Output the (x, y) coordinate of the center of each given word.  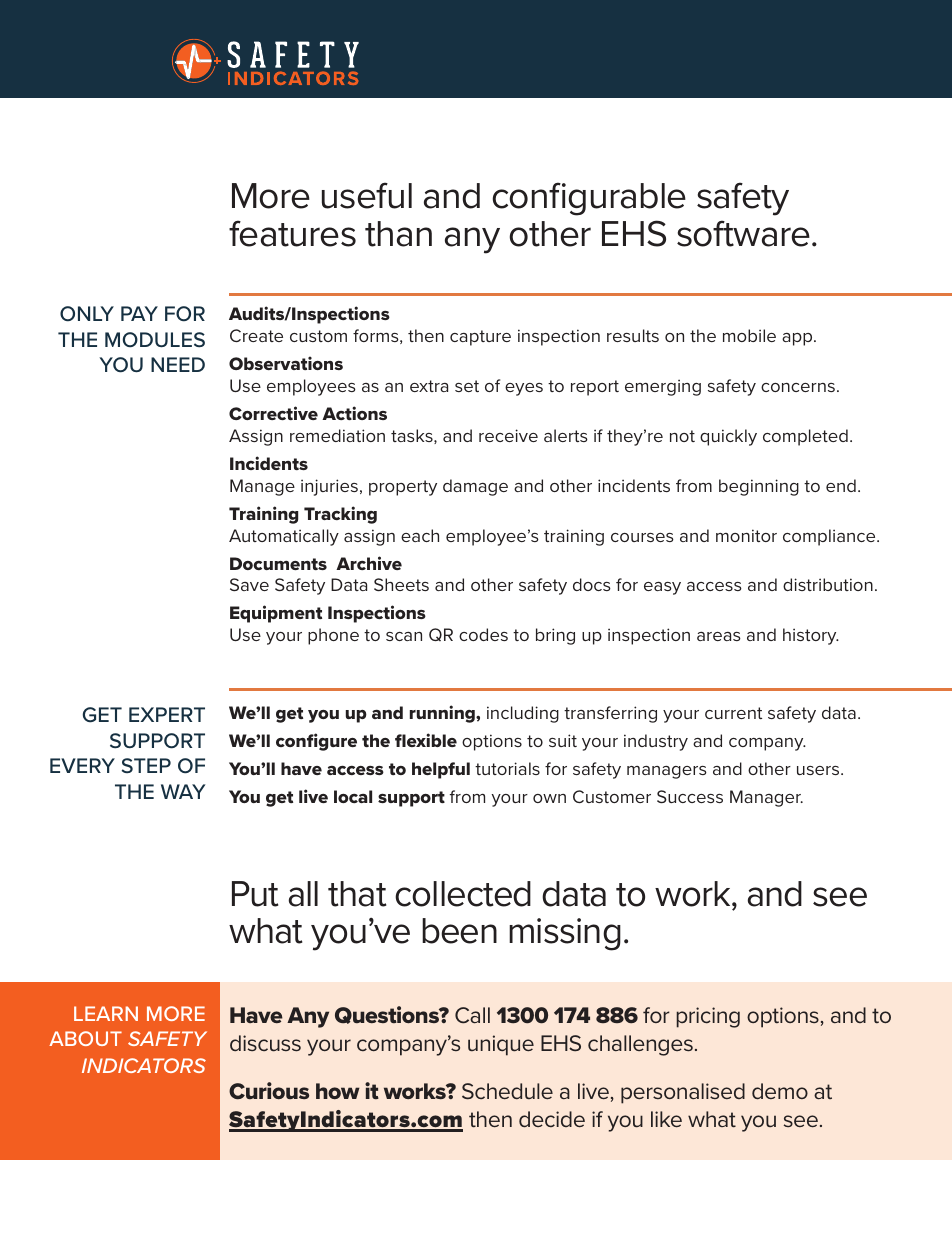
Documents (278, 563)
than (398, 234)
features (292, 233)
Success (690, 796)
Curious (269, 1091)
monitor (746, 535)
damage (475, 487)
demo (780, 1091)
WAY (183, 791)
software (743, 233)
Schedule (507, 1091)
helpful (441, 770)
